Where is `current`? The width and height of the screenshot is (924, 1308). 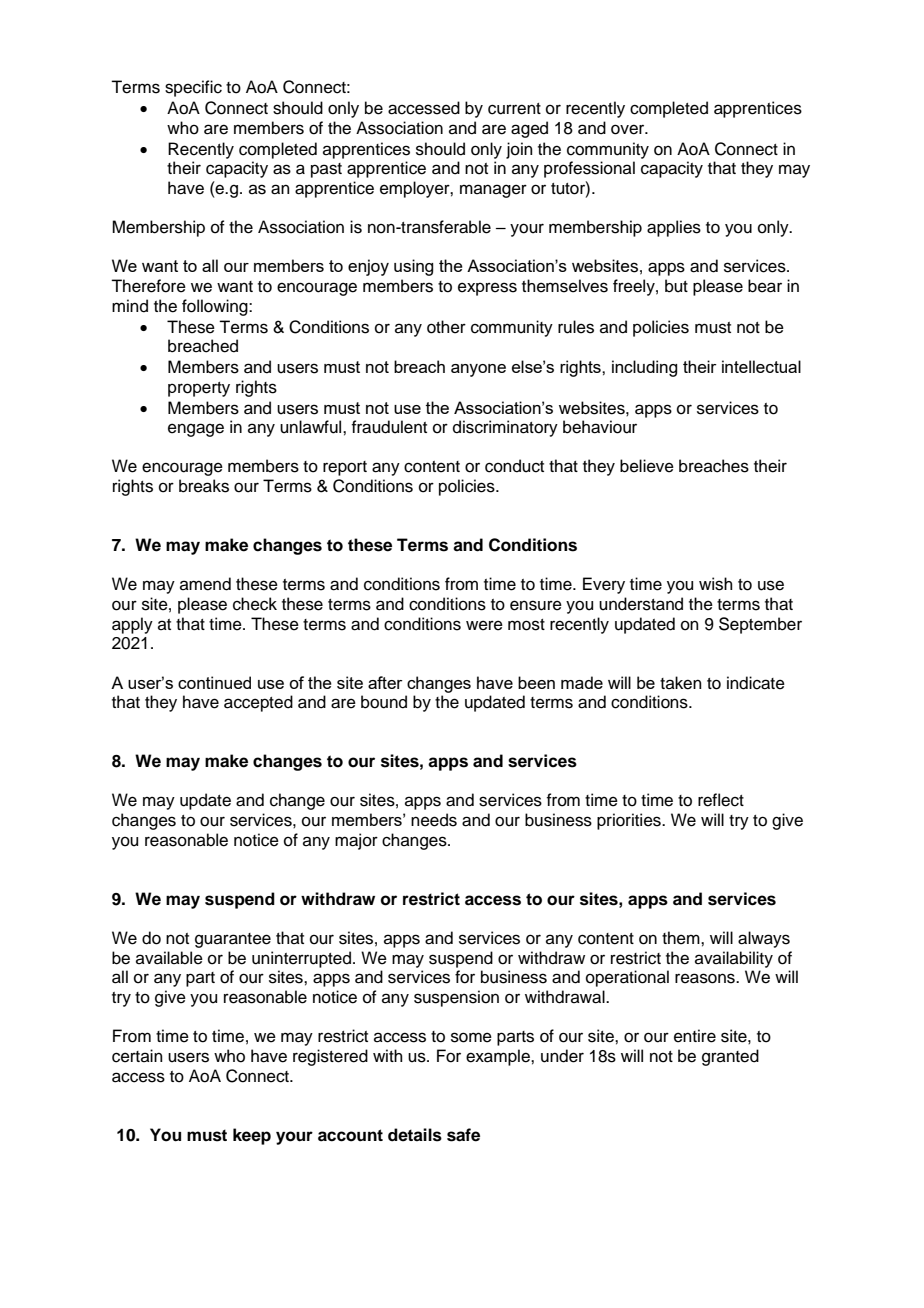
current is located at coordinates (514, 109).
